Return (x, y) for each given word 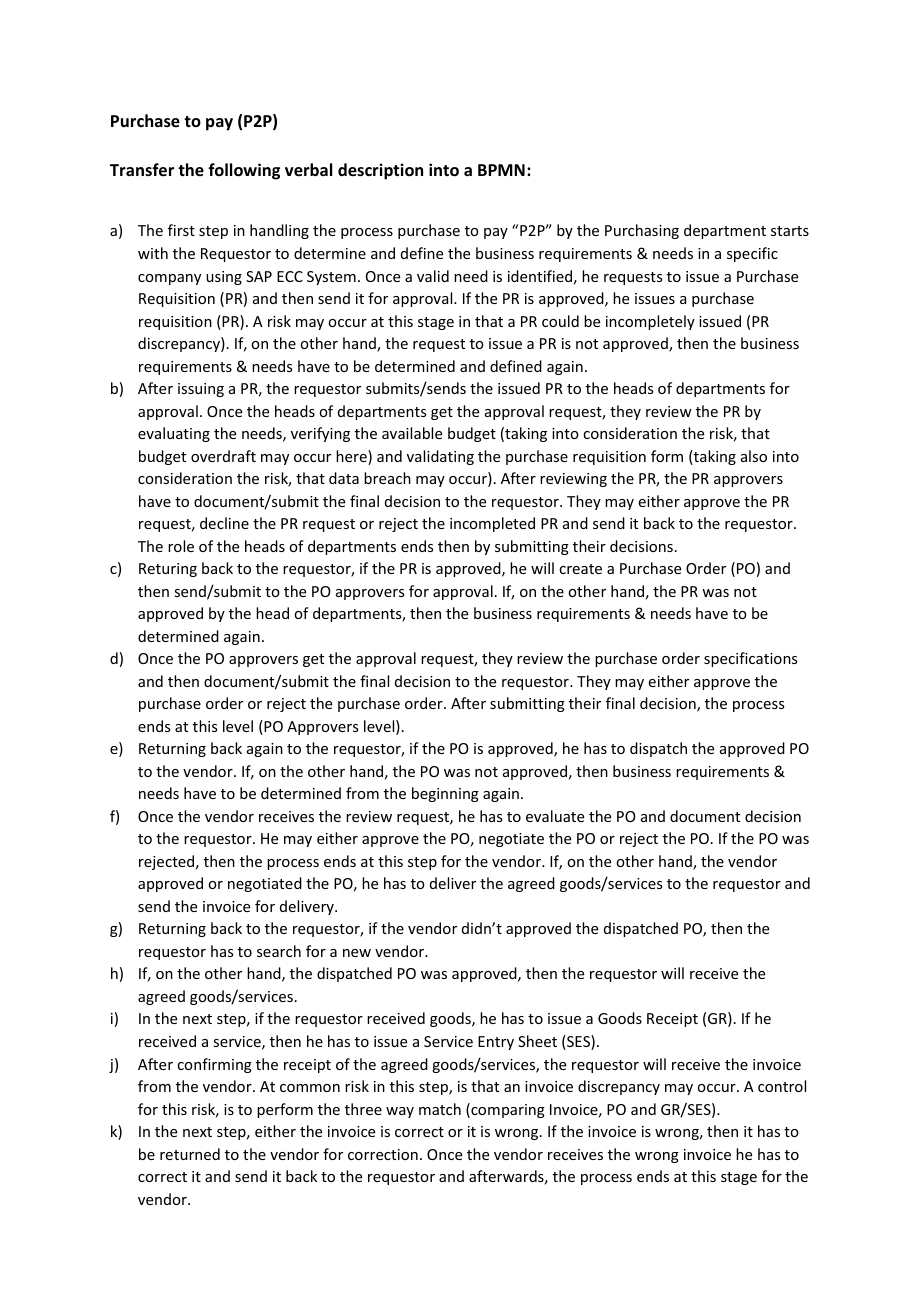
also (754, 456)
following (244, 171)
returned (190, 1154)
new (357, 953)
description (380, 171)
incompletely (650, 322)
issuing (201, 390)
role (181, 546)
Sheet (537, 1041)
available (412, 433)
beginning (445, 794)
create (580, 569)
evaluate (555, 816)
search (279, 951)
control (782, 1086)
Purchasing (642, 231)
